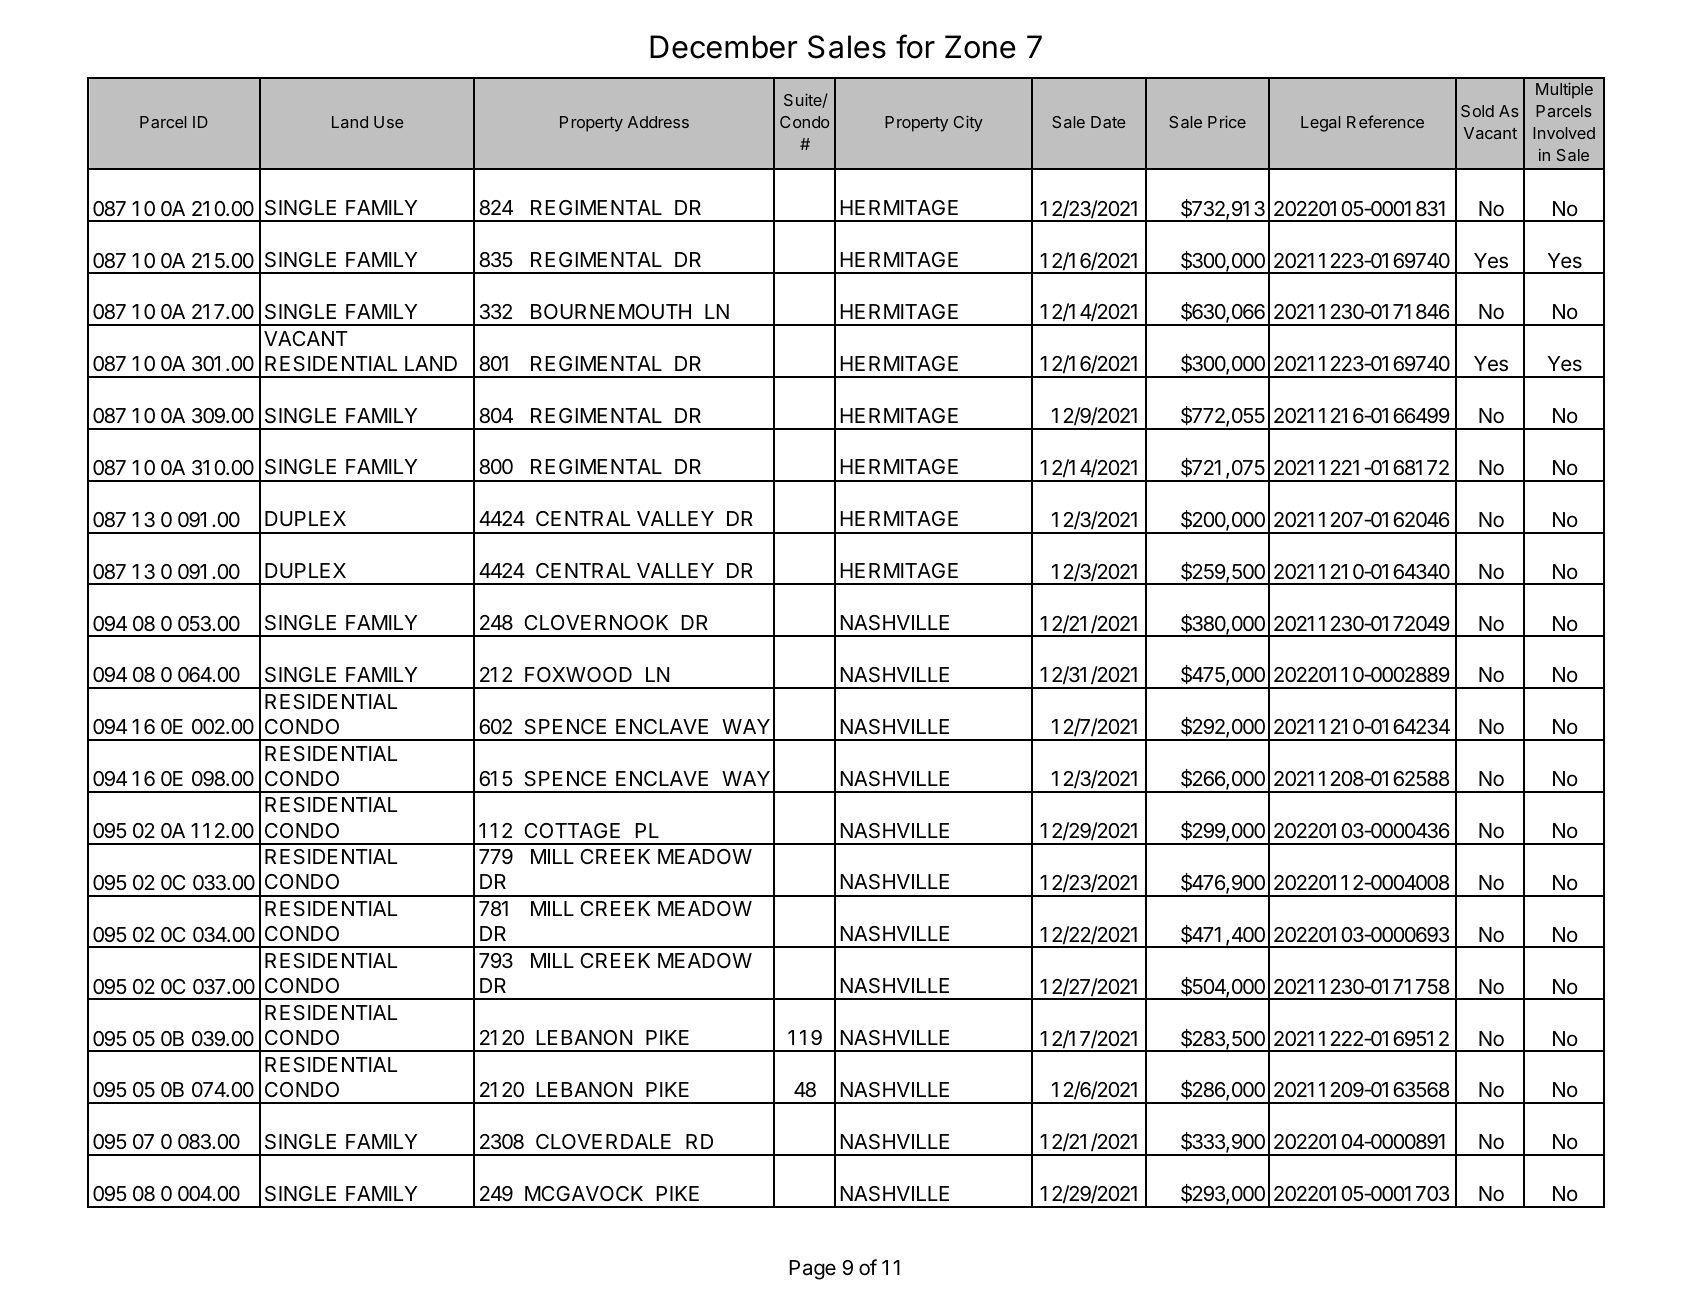 This image has height=1309, width=1694. I want to click on Suite, so click(803, 100).
